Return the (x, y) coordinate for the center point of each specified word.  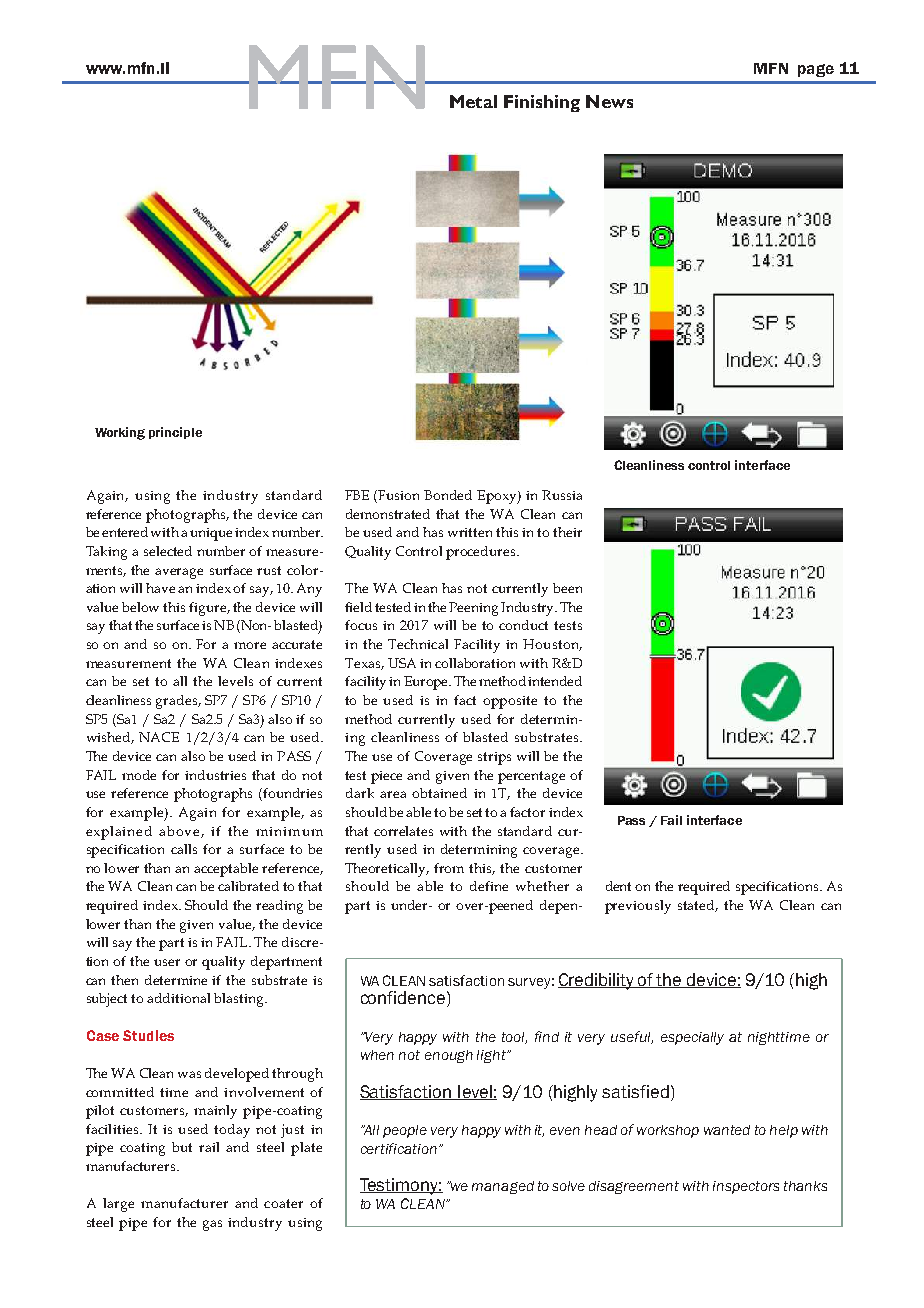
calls (184, 849)
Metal (473, 101)
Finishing (542, 103)
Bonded (448, 495)
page (816, 70)
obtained (439, 793)
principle (175, 433)
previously (638, 907)
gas (212, 1225)
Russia (562, 495)
